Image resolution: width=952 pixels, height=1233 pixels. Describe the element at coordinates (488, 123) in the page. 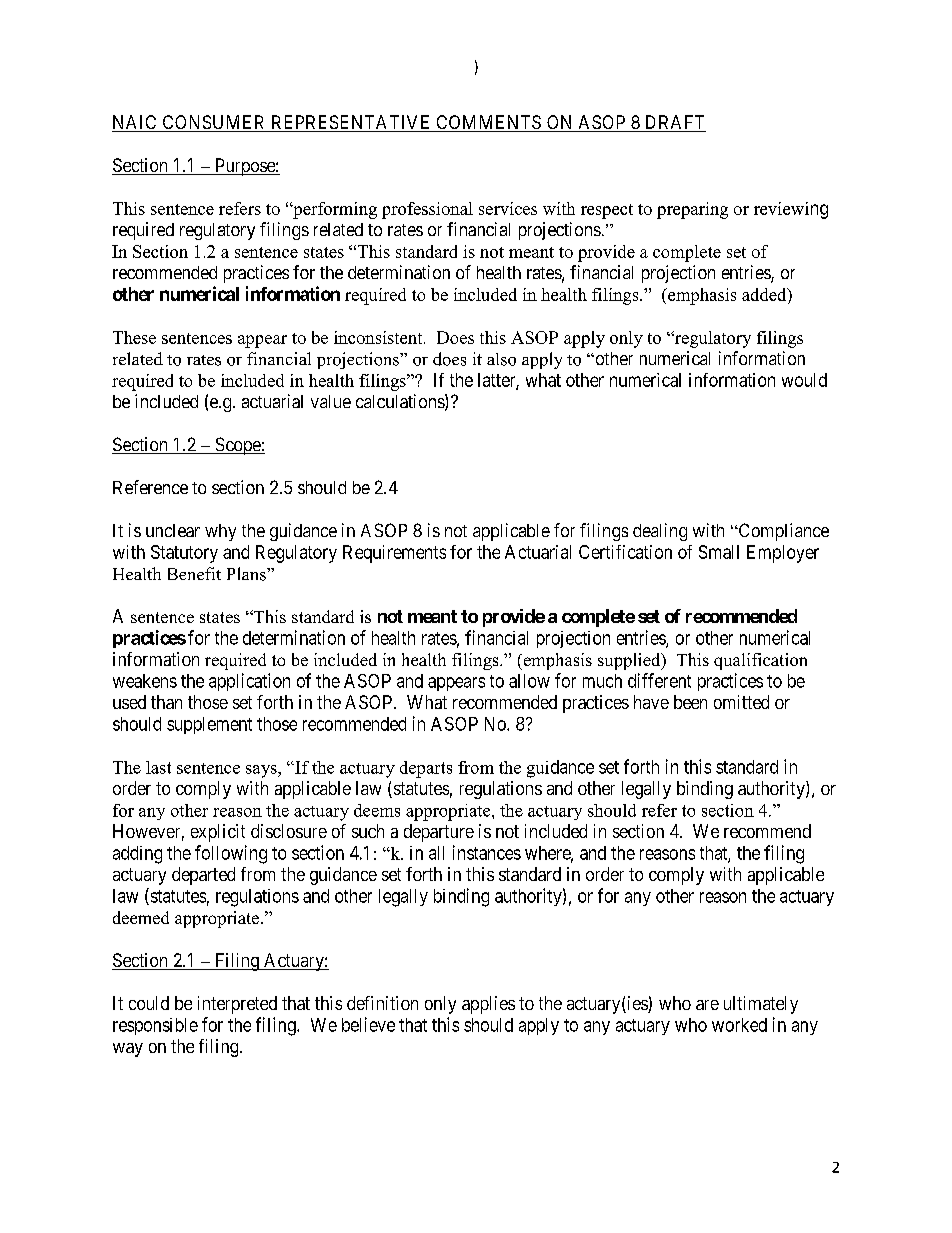

I see `COMMENTS` at that location.
